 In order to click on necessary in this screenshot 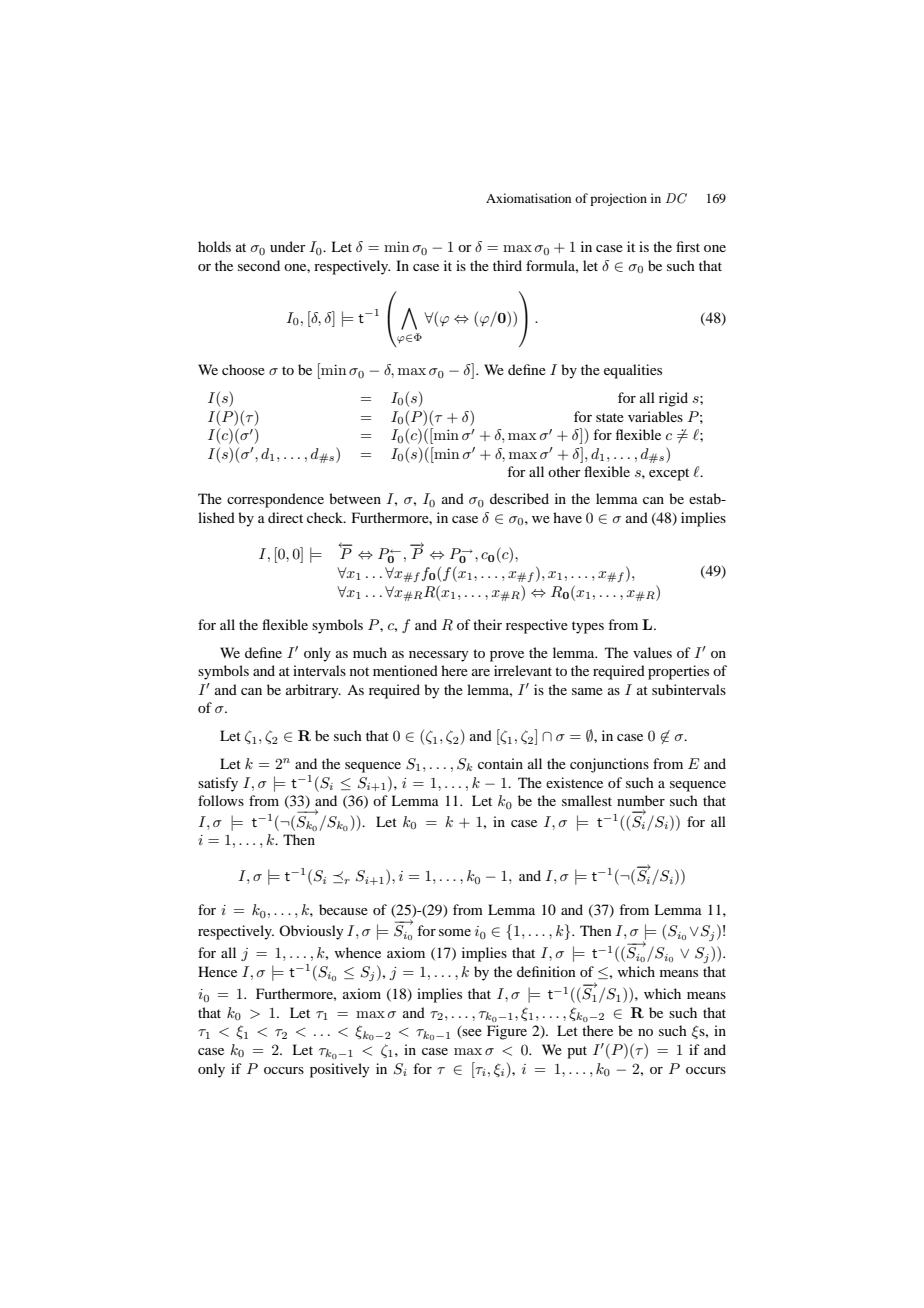, I will do `click(438, 656)`.
